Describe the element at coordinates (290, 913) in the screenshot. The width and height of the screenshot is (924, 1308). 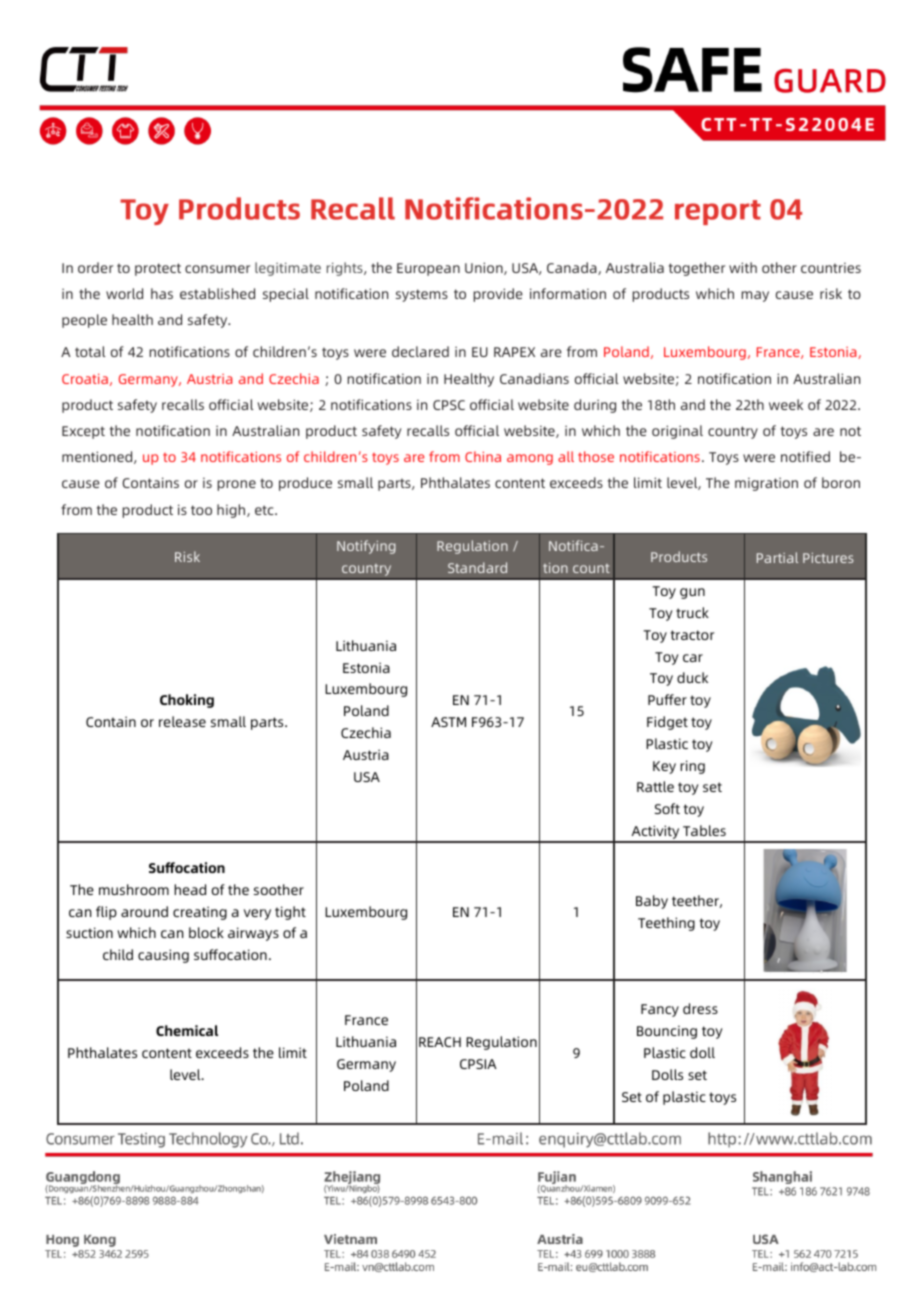
I see `tight` at that location.
